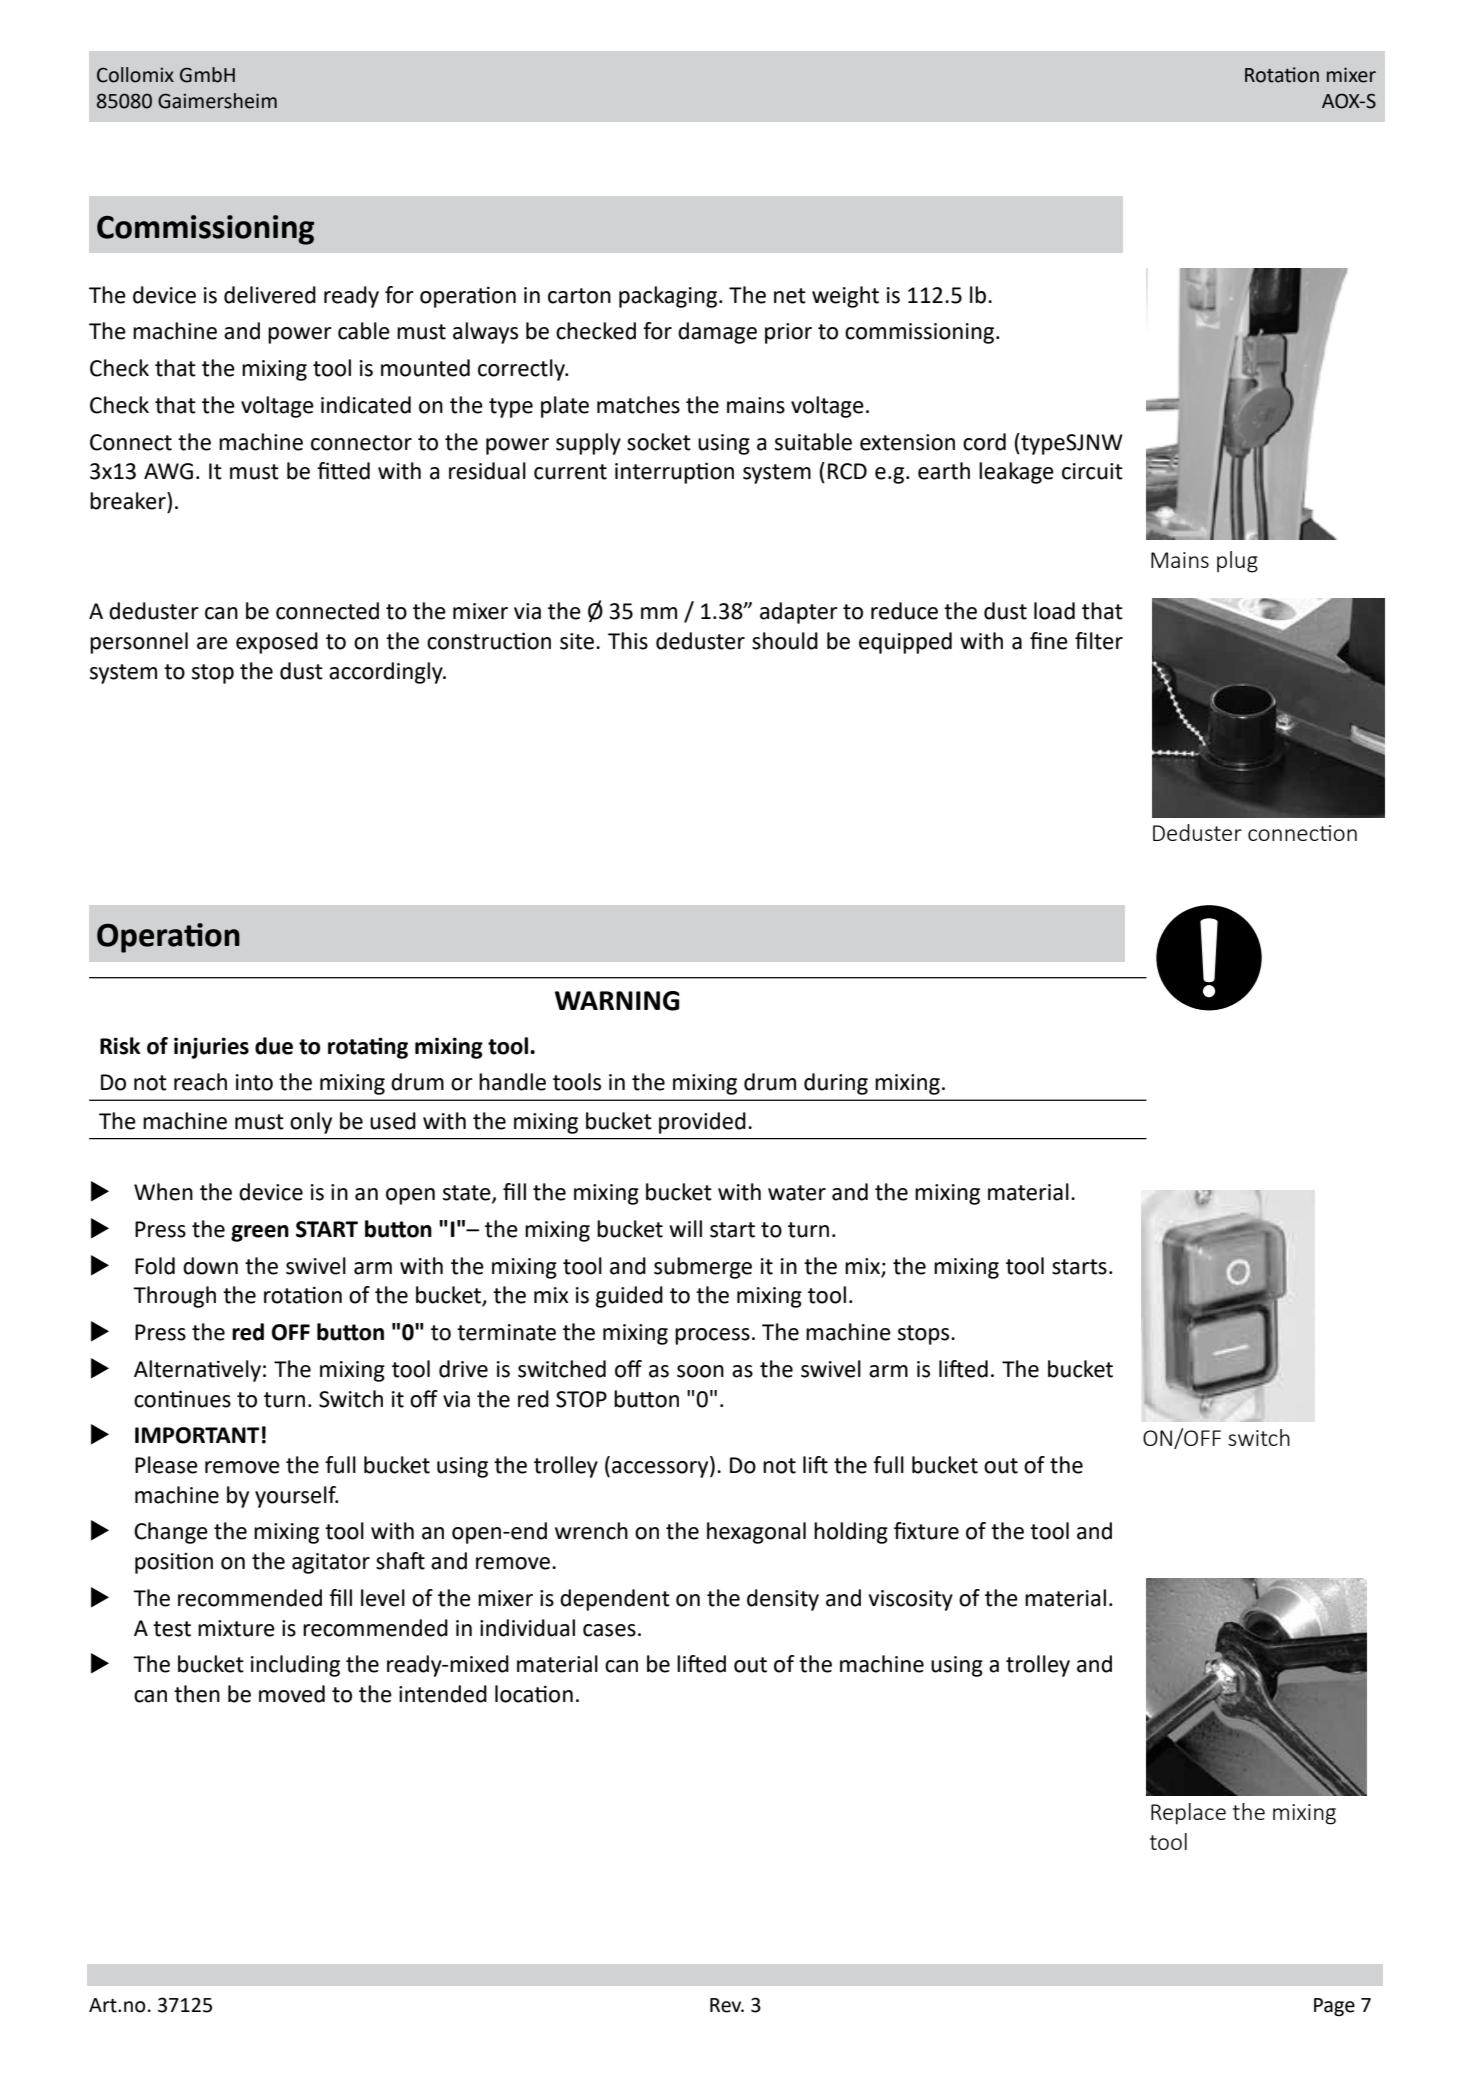  Describe the element at coordinates (926, 1531) in the screenshot. I see `fixture` at that location.
